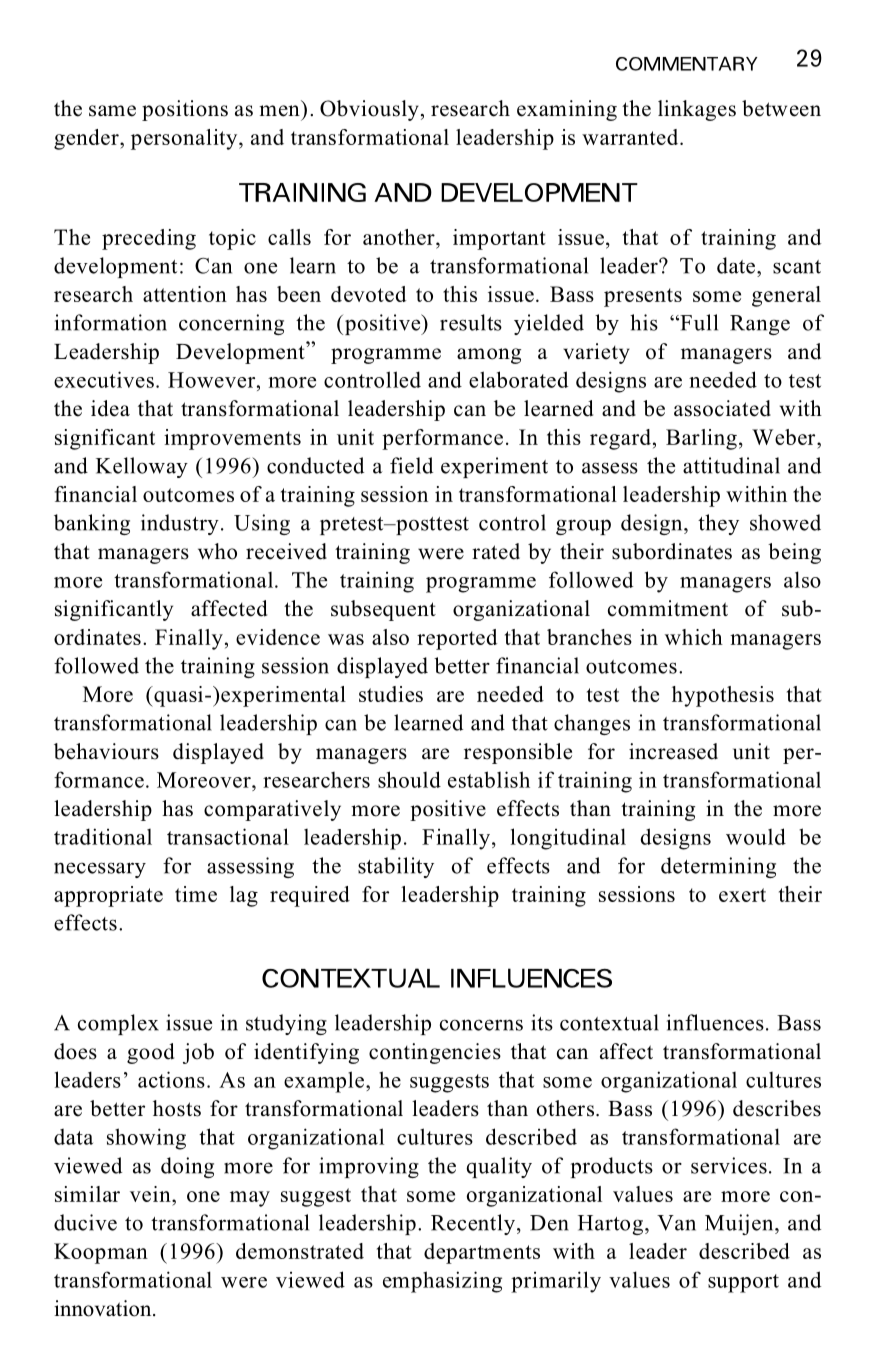  What do you see at coordinates (104, 1308) in the document?
I see `innovation` at bounding box center [104, 1308].
